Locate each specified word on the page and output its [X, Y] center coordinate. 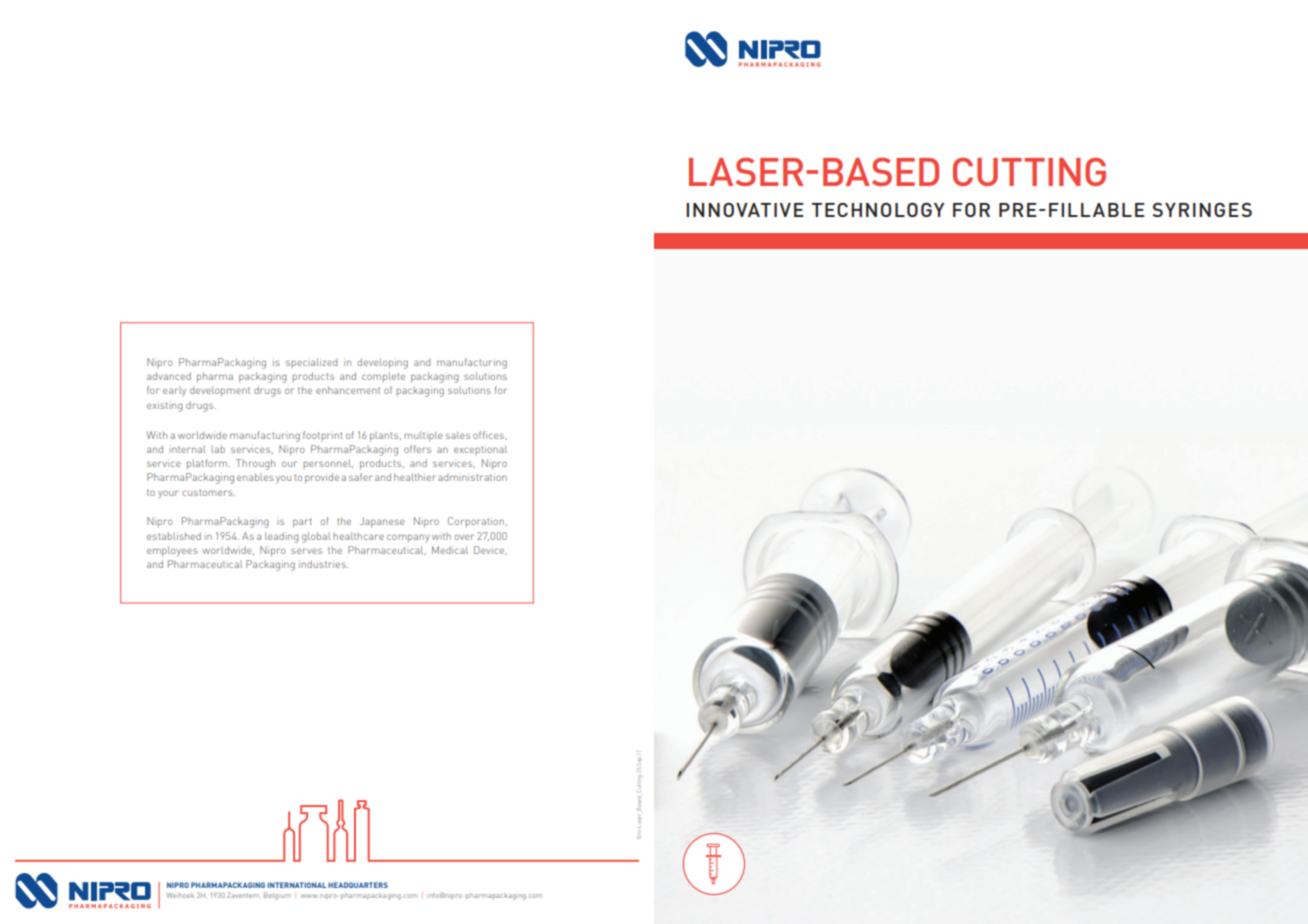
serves [306, 551]
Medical [450, 550]
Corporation [477, 522]
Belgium [277, 896]
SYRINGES [1202, 210]
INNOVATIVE [745, 210]
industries [323, 564]
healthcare [358, 536]
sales [458, 435]
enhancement [348, 390]
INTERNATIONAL [297, 885]
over [464, 537]
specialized [311, 363]
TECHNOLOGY [878, 210]
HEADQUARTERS [358, 885]
